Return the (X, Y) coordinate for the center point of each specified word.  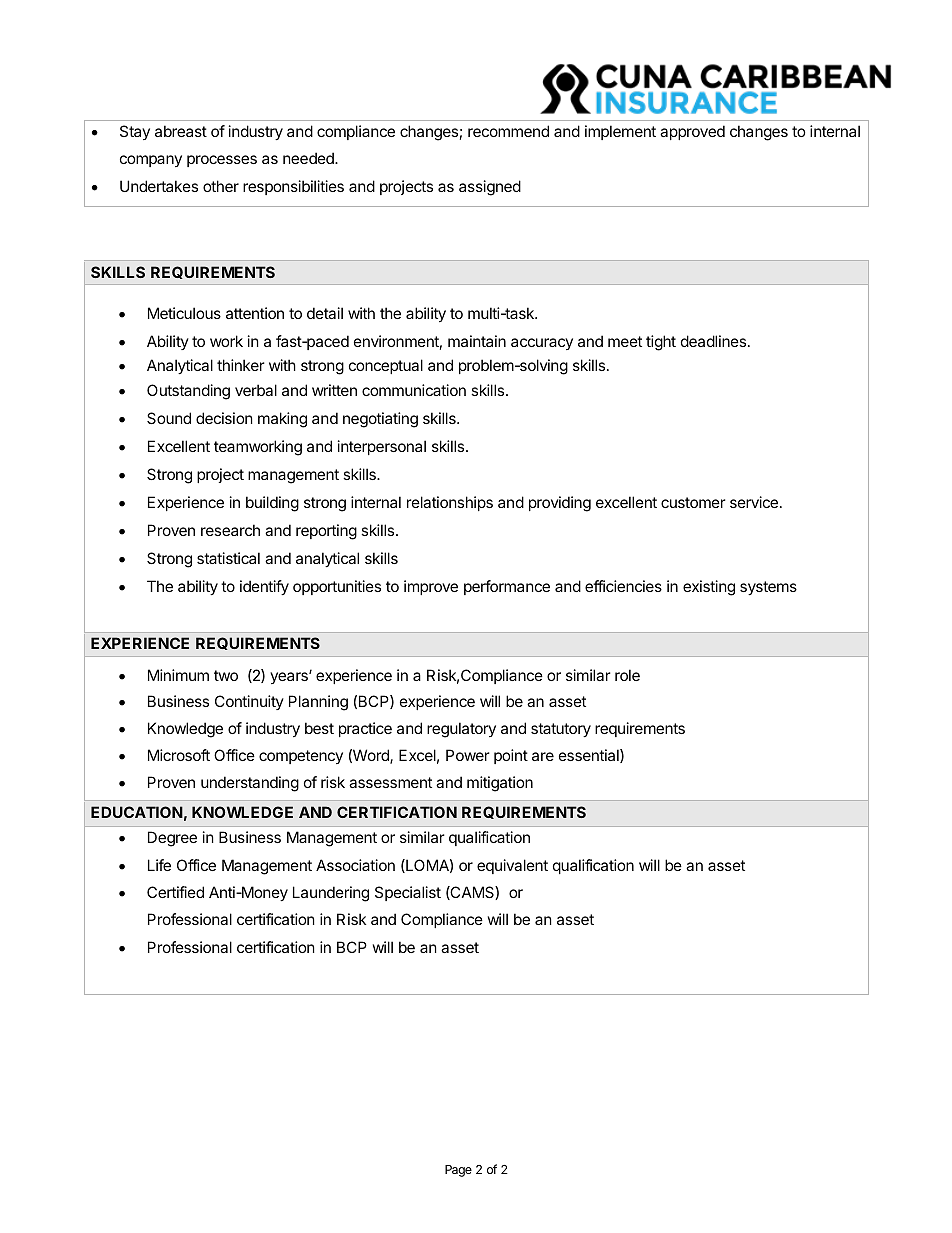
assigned (490, 188)
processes (222, 161)
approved (692, 132)
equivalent (512, 866)
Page (458, 1171)
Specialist (408, 893)
